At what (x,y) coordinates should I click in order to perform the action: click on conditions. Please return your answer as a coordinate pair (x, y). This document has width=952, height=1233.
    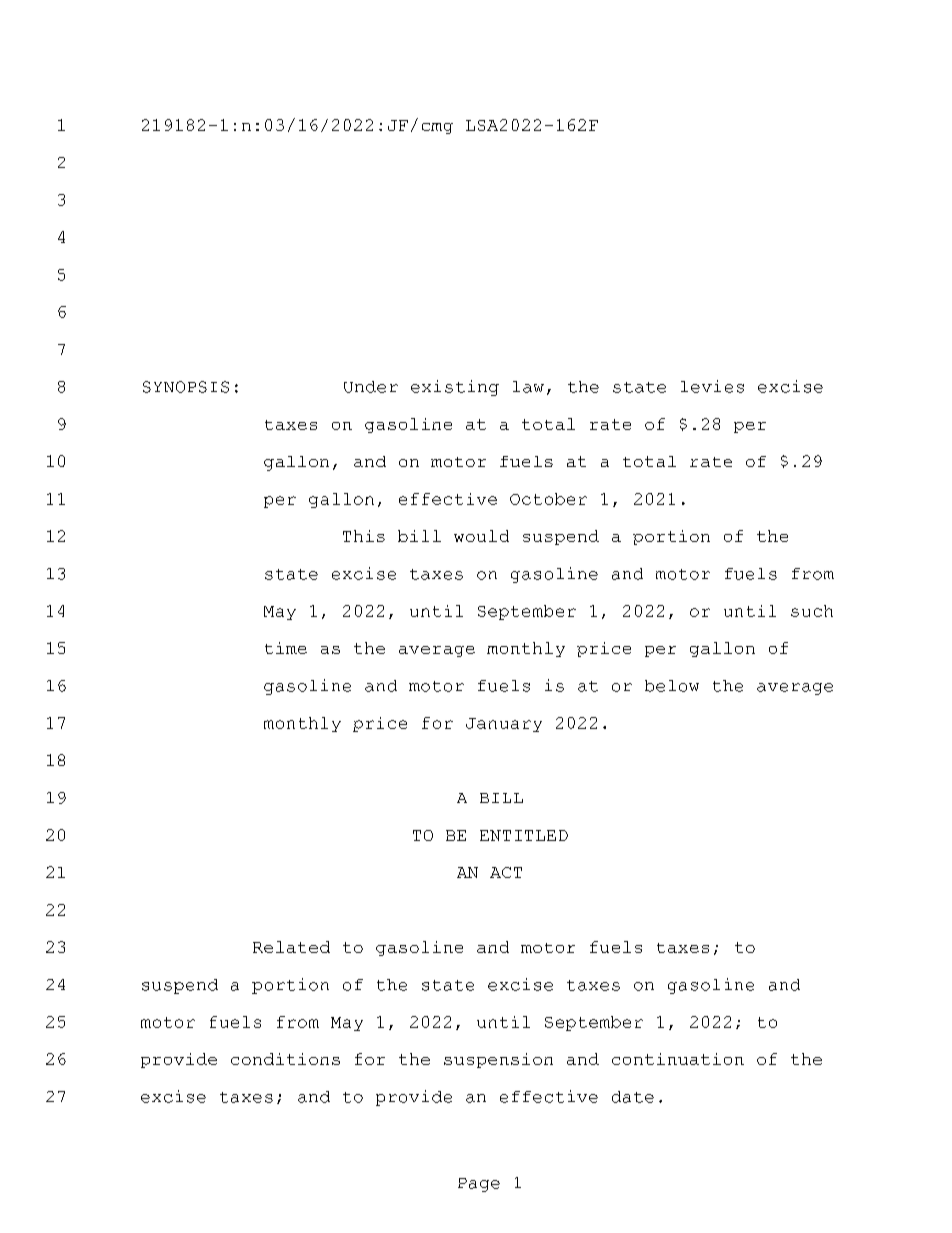
    Looking at the image, I should click on (285, 1059).
